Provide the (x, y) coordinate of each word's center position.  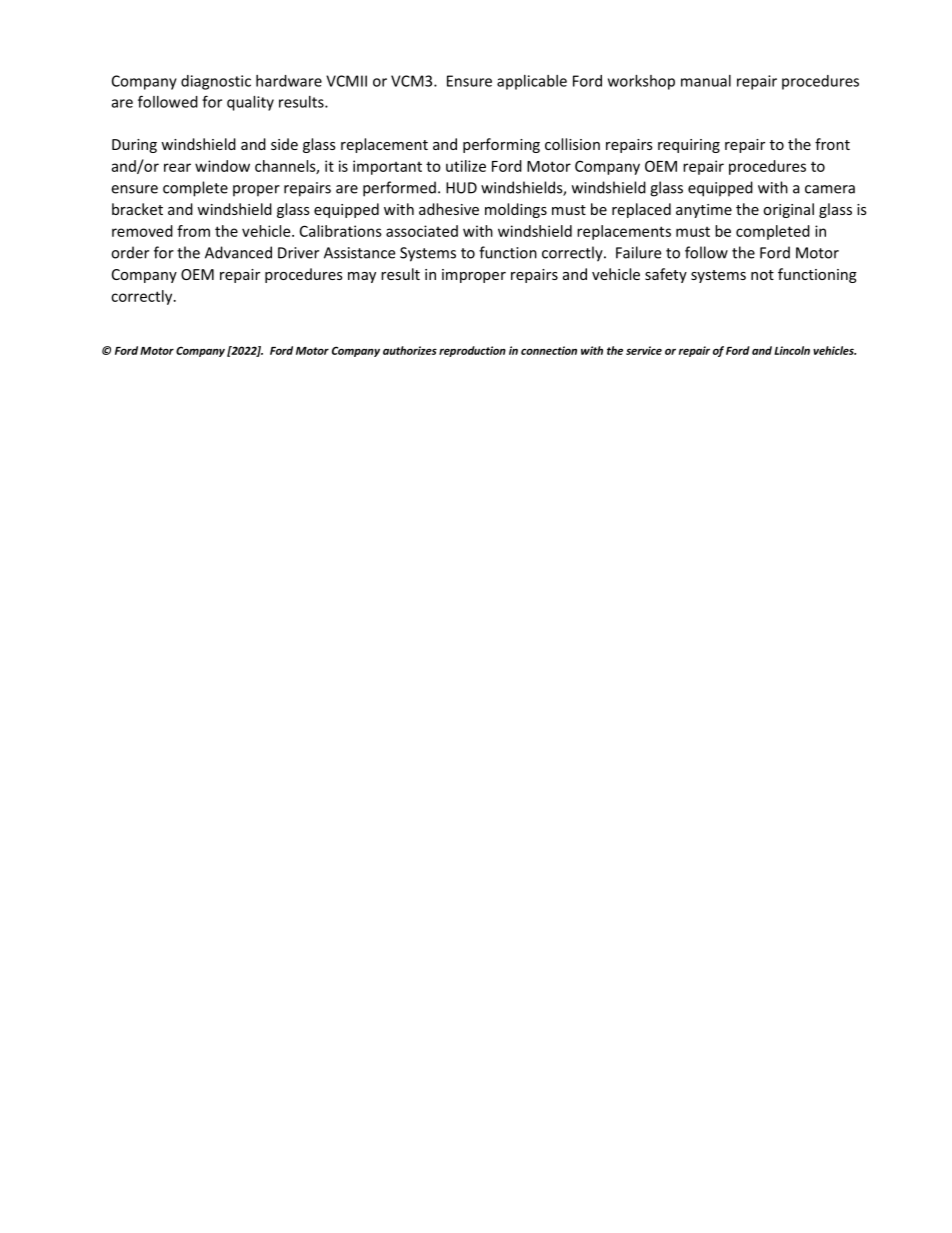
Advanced (238, 252)
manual (706, 81)
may (362, 277)
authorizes (410, 350)
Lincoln (792, 350)
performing (501, 145)
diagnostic (216, 82)
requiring (689, 146)
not (762, 275)
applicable (532, 82)
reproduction (472, 351)
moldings (516, 210)
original (788, 210)
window (222, 166)
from (193, 231)
